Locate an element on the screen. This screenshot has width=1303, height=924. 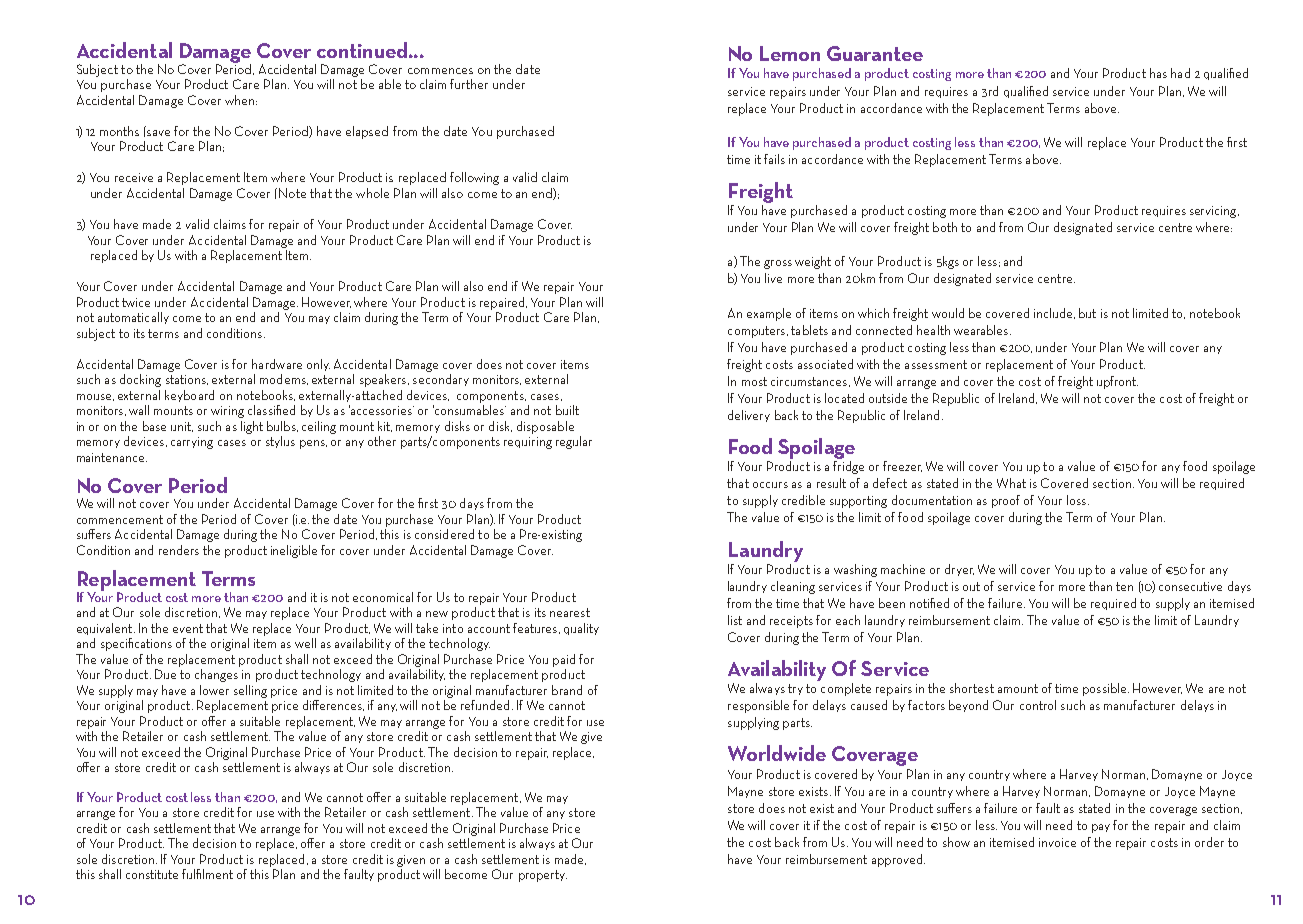
fulfilment is located at coordinates (207, 874).
